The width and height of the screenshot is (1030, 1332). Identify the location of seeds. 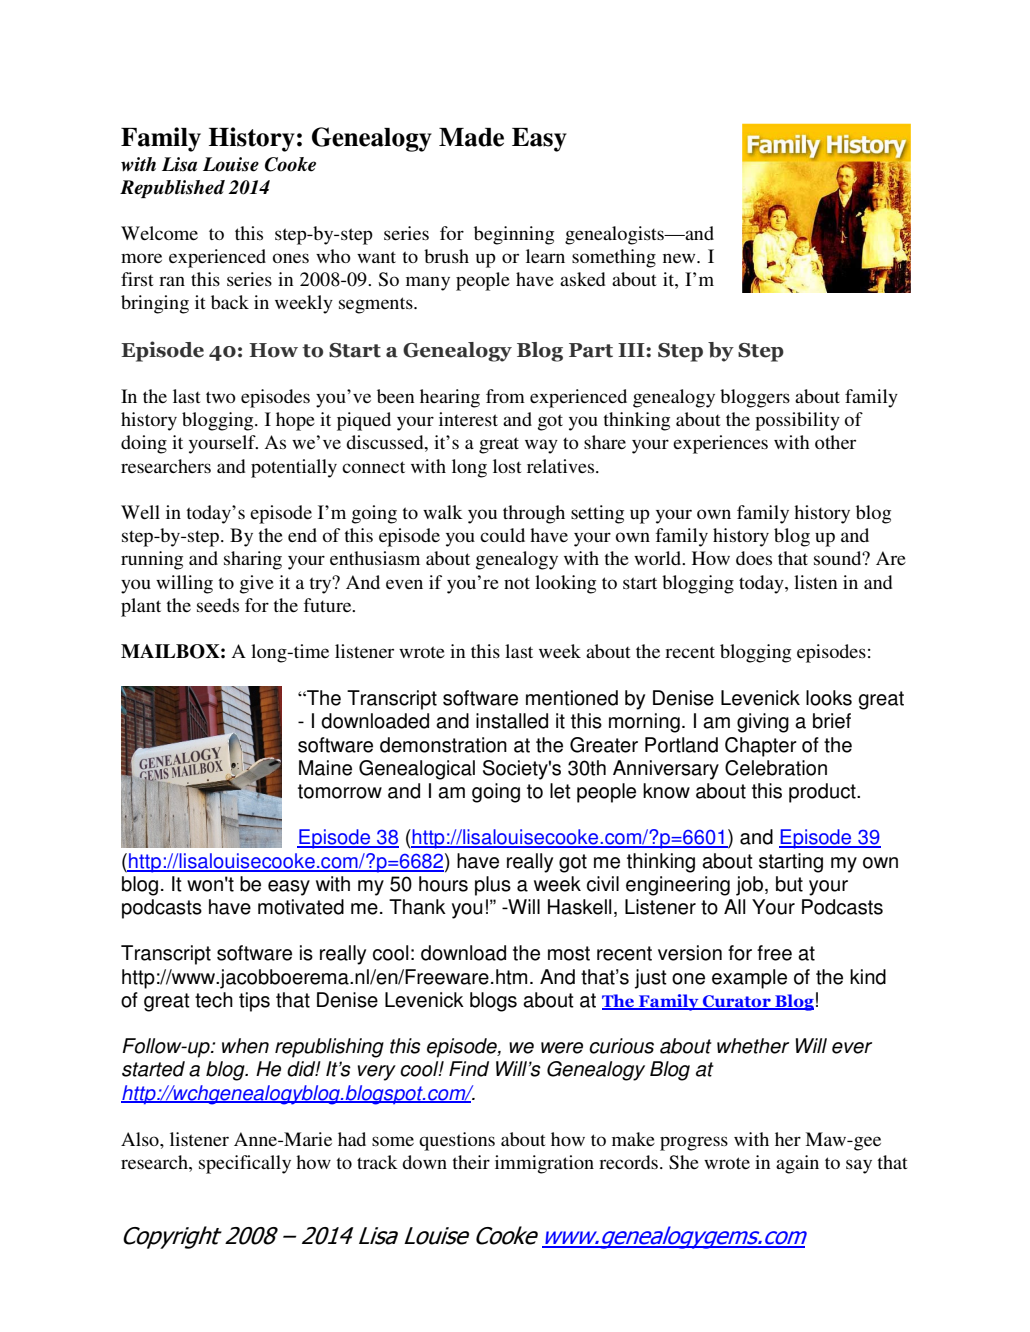
(218, 605).
